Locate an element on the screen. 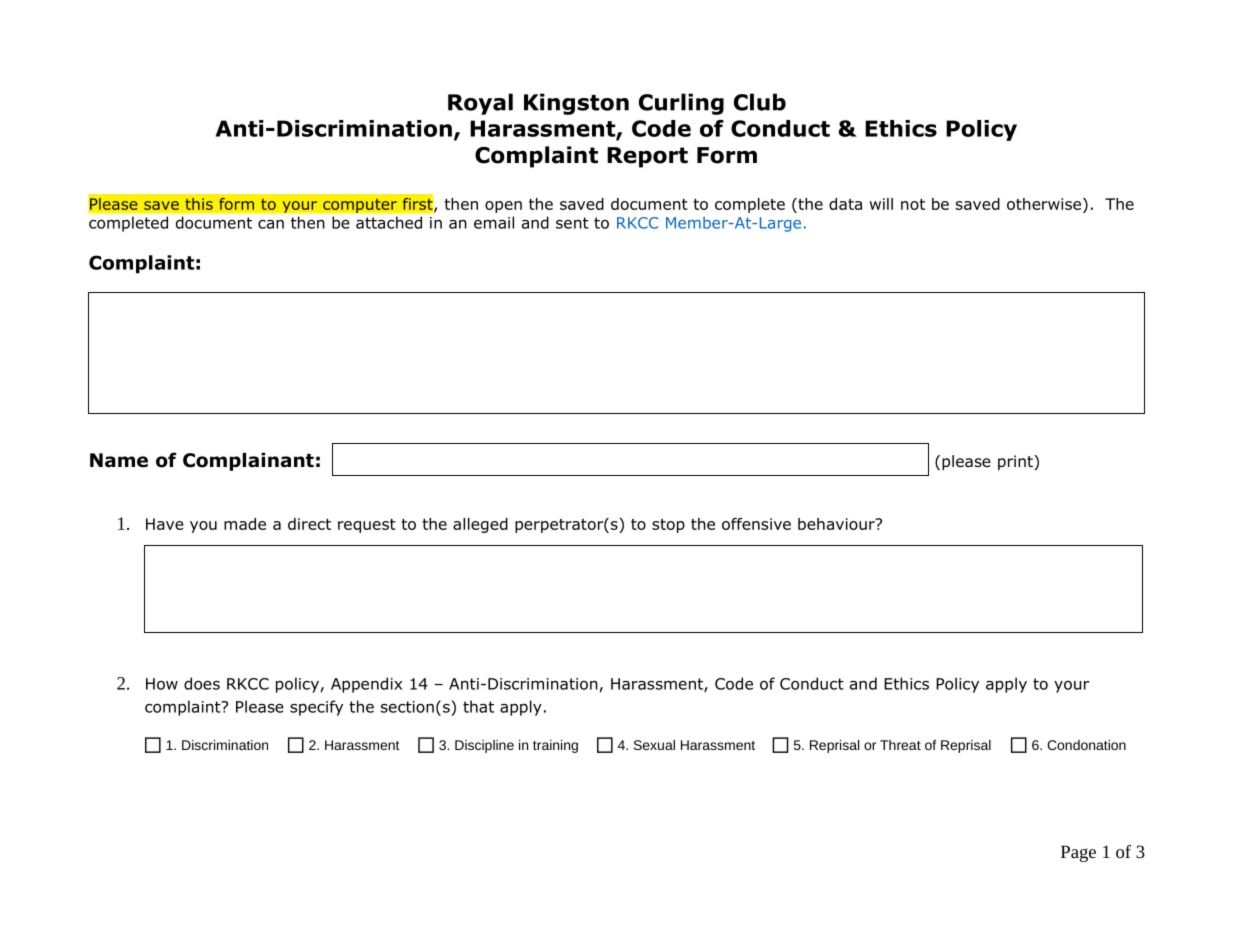 The image size is (1233, 952). training is located at coordinates (555, 746).
